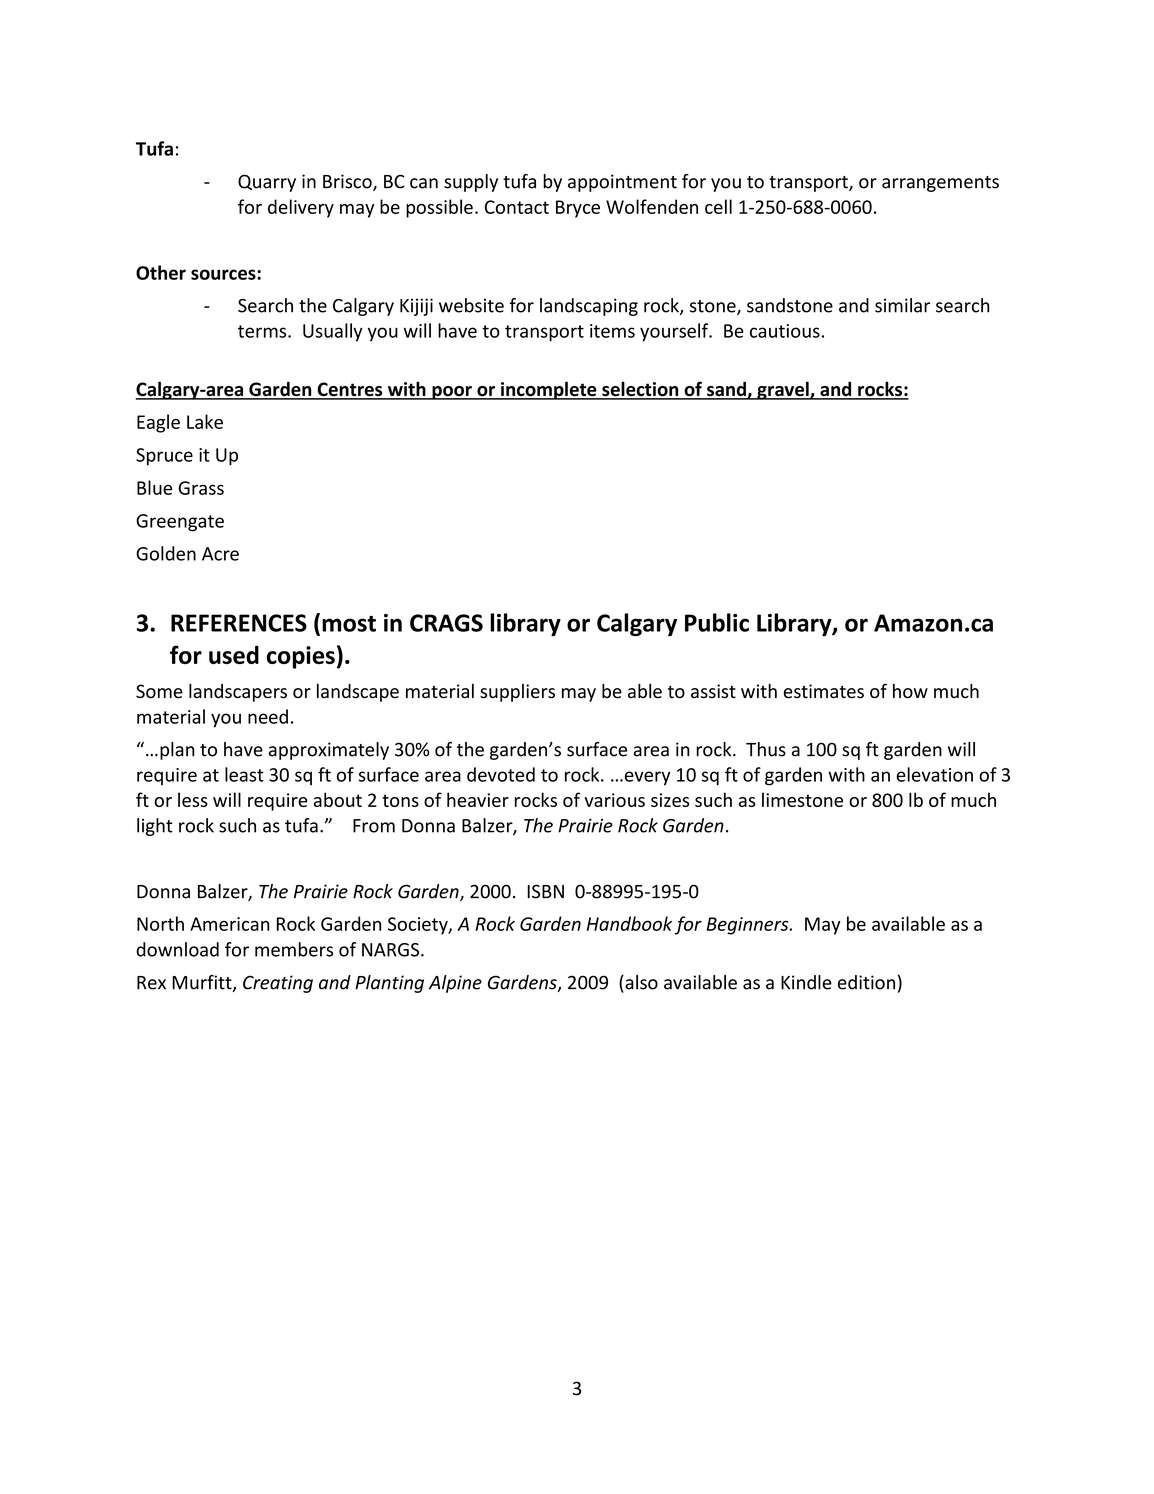 This screenshot has width=1154, height=1494. What do you see at coordinates (940, 184) in the screenshot?
I see `arrangements` at bounding box center [940, 184].
